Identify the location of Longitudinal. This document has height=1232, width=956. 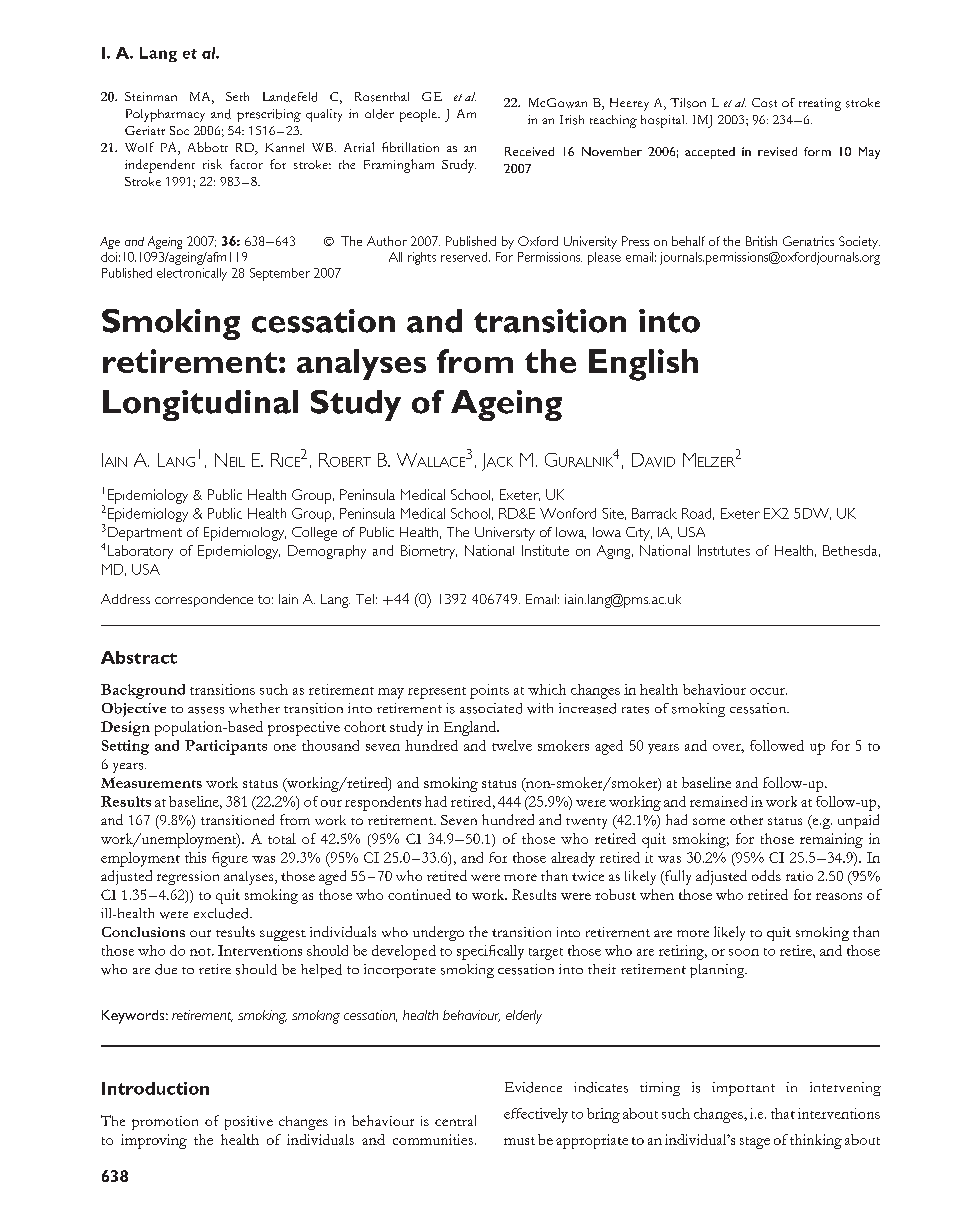
(200, 405).
